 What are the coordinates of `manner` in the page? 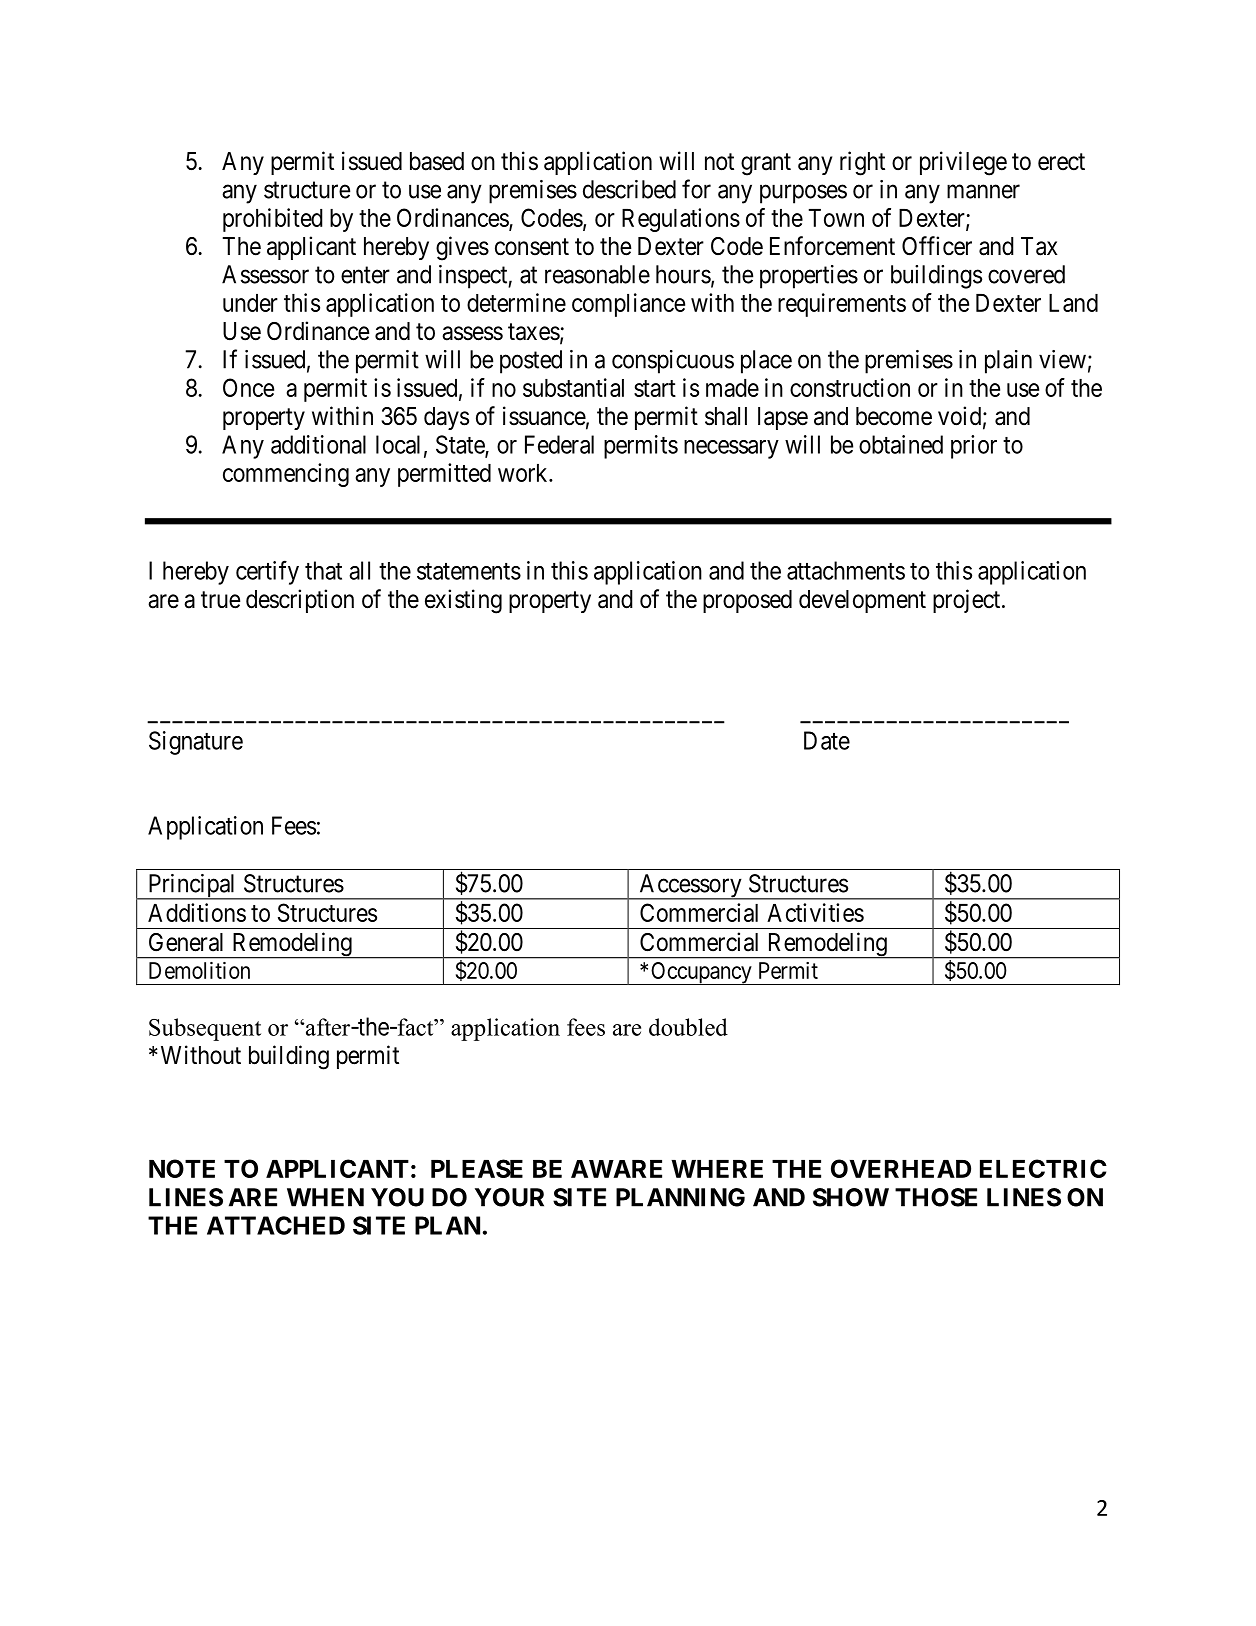 It's located at (983, 192).
